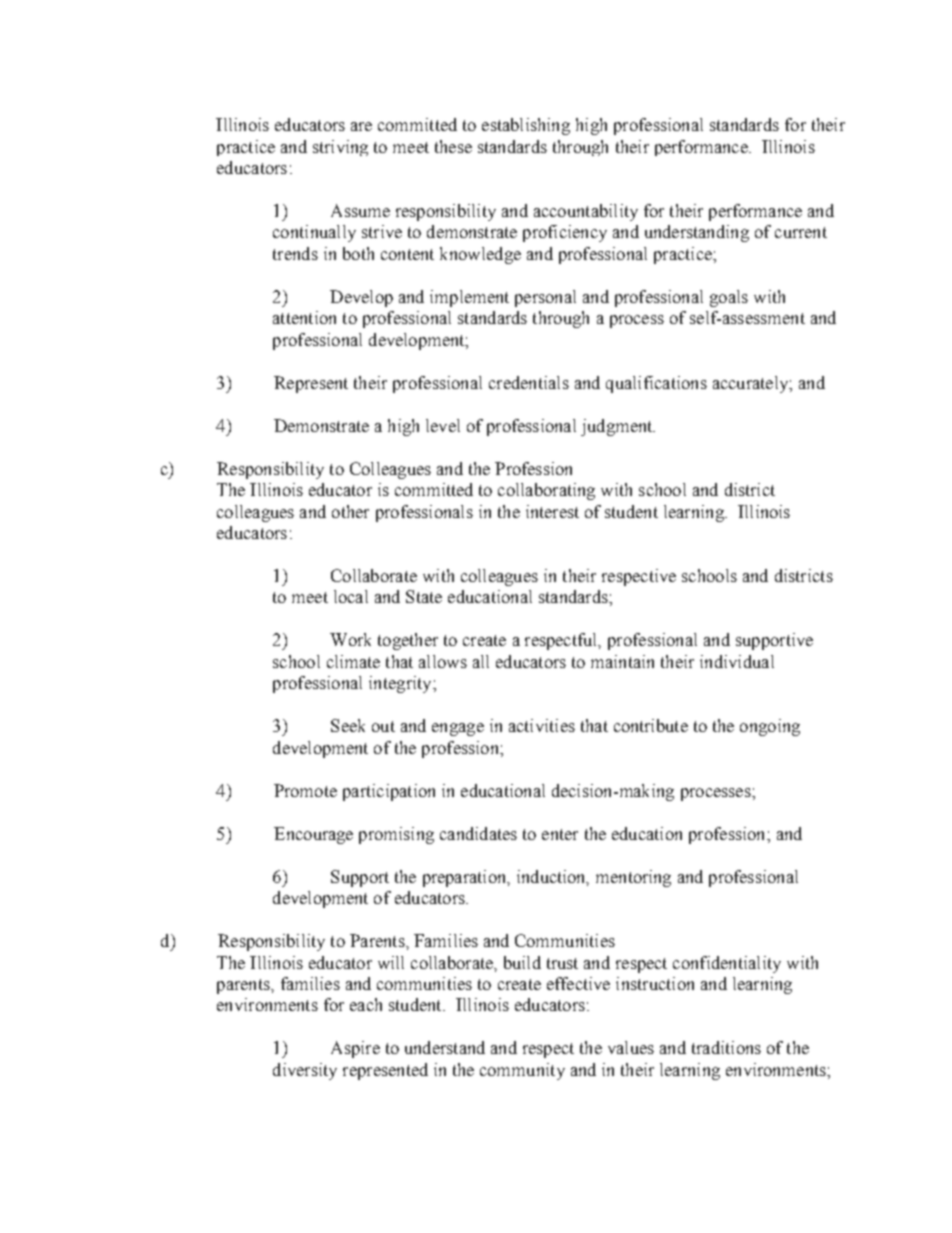  What do you see at coordinates (546, 491) in the screenshot?
I see `collaborating` at bounding box center [546, 491].
